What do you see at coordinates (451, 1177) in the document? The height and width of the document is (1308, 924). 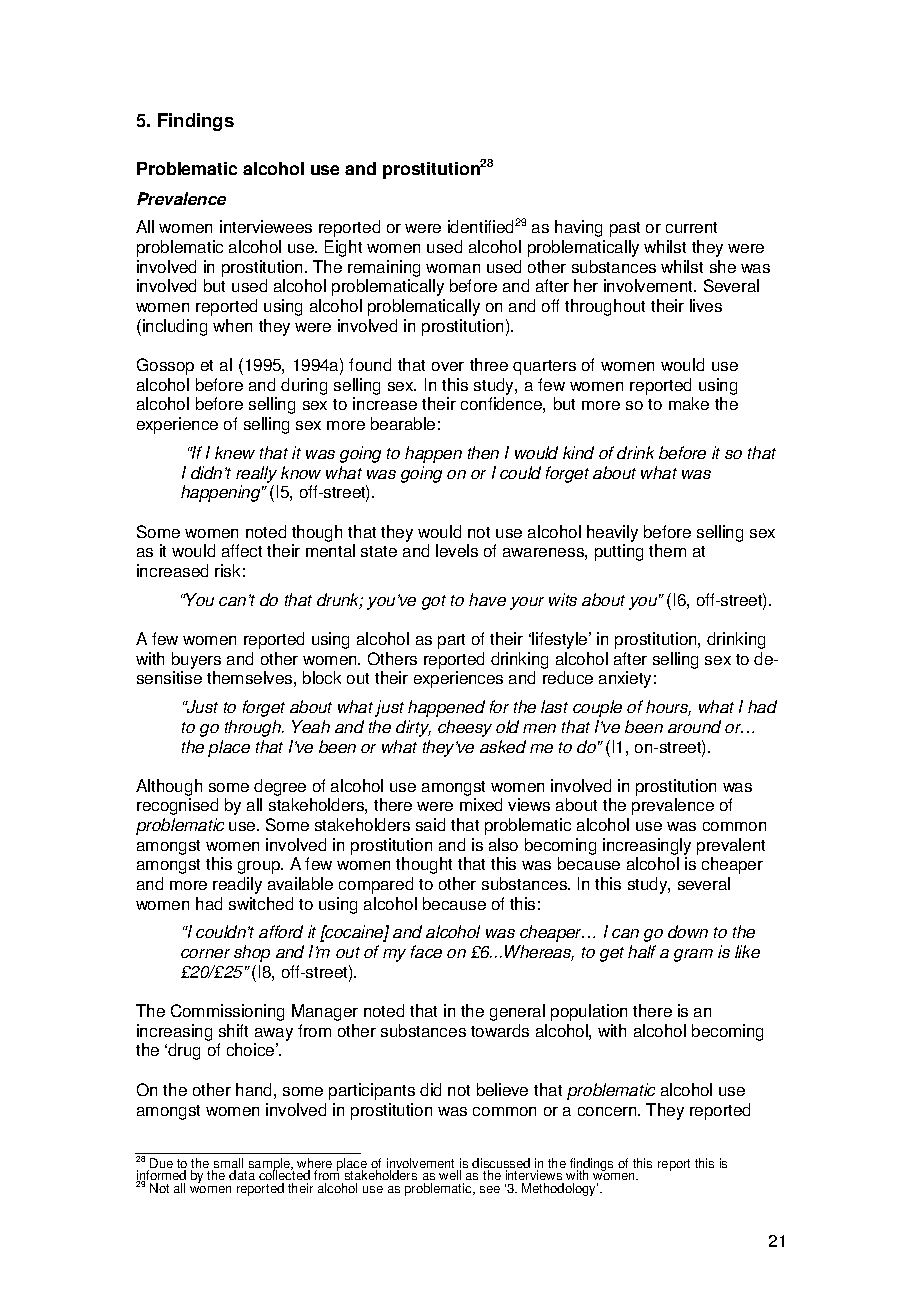 I see `well` at bounding box center [451, 1177].
